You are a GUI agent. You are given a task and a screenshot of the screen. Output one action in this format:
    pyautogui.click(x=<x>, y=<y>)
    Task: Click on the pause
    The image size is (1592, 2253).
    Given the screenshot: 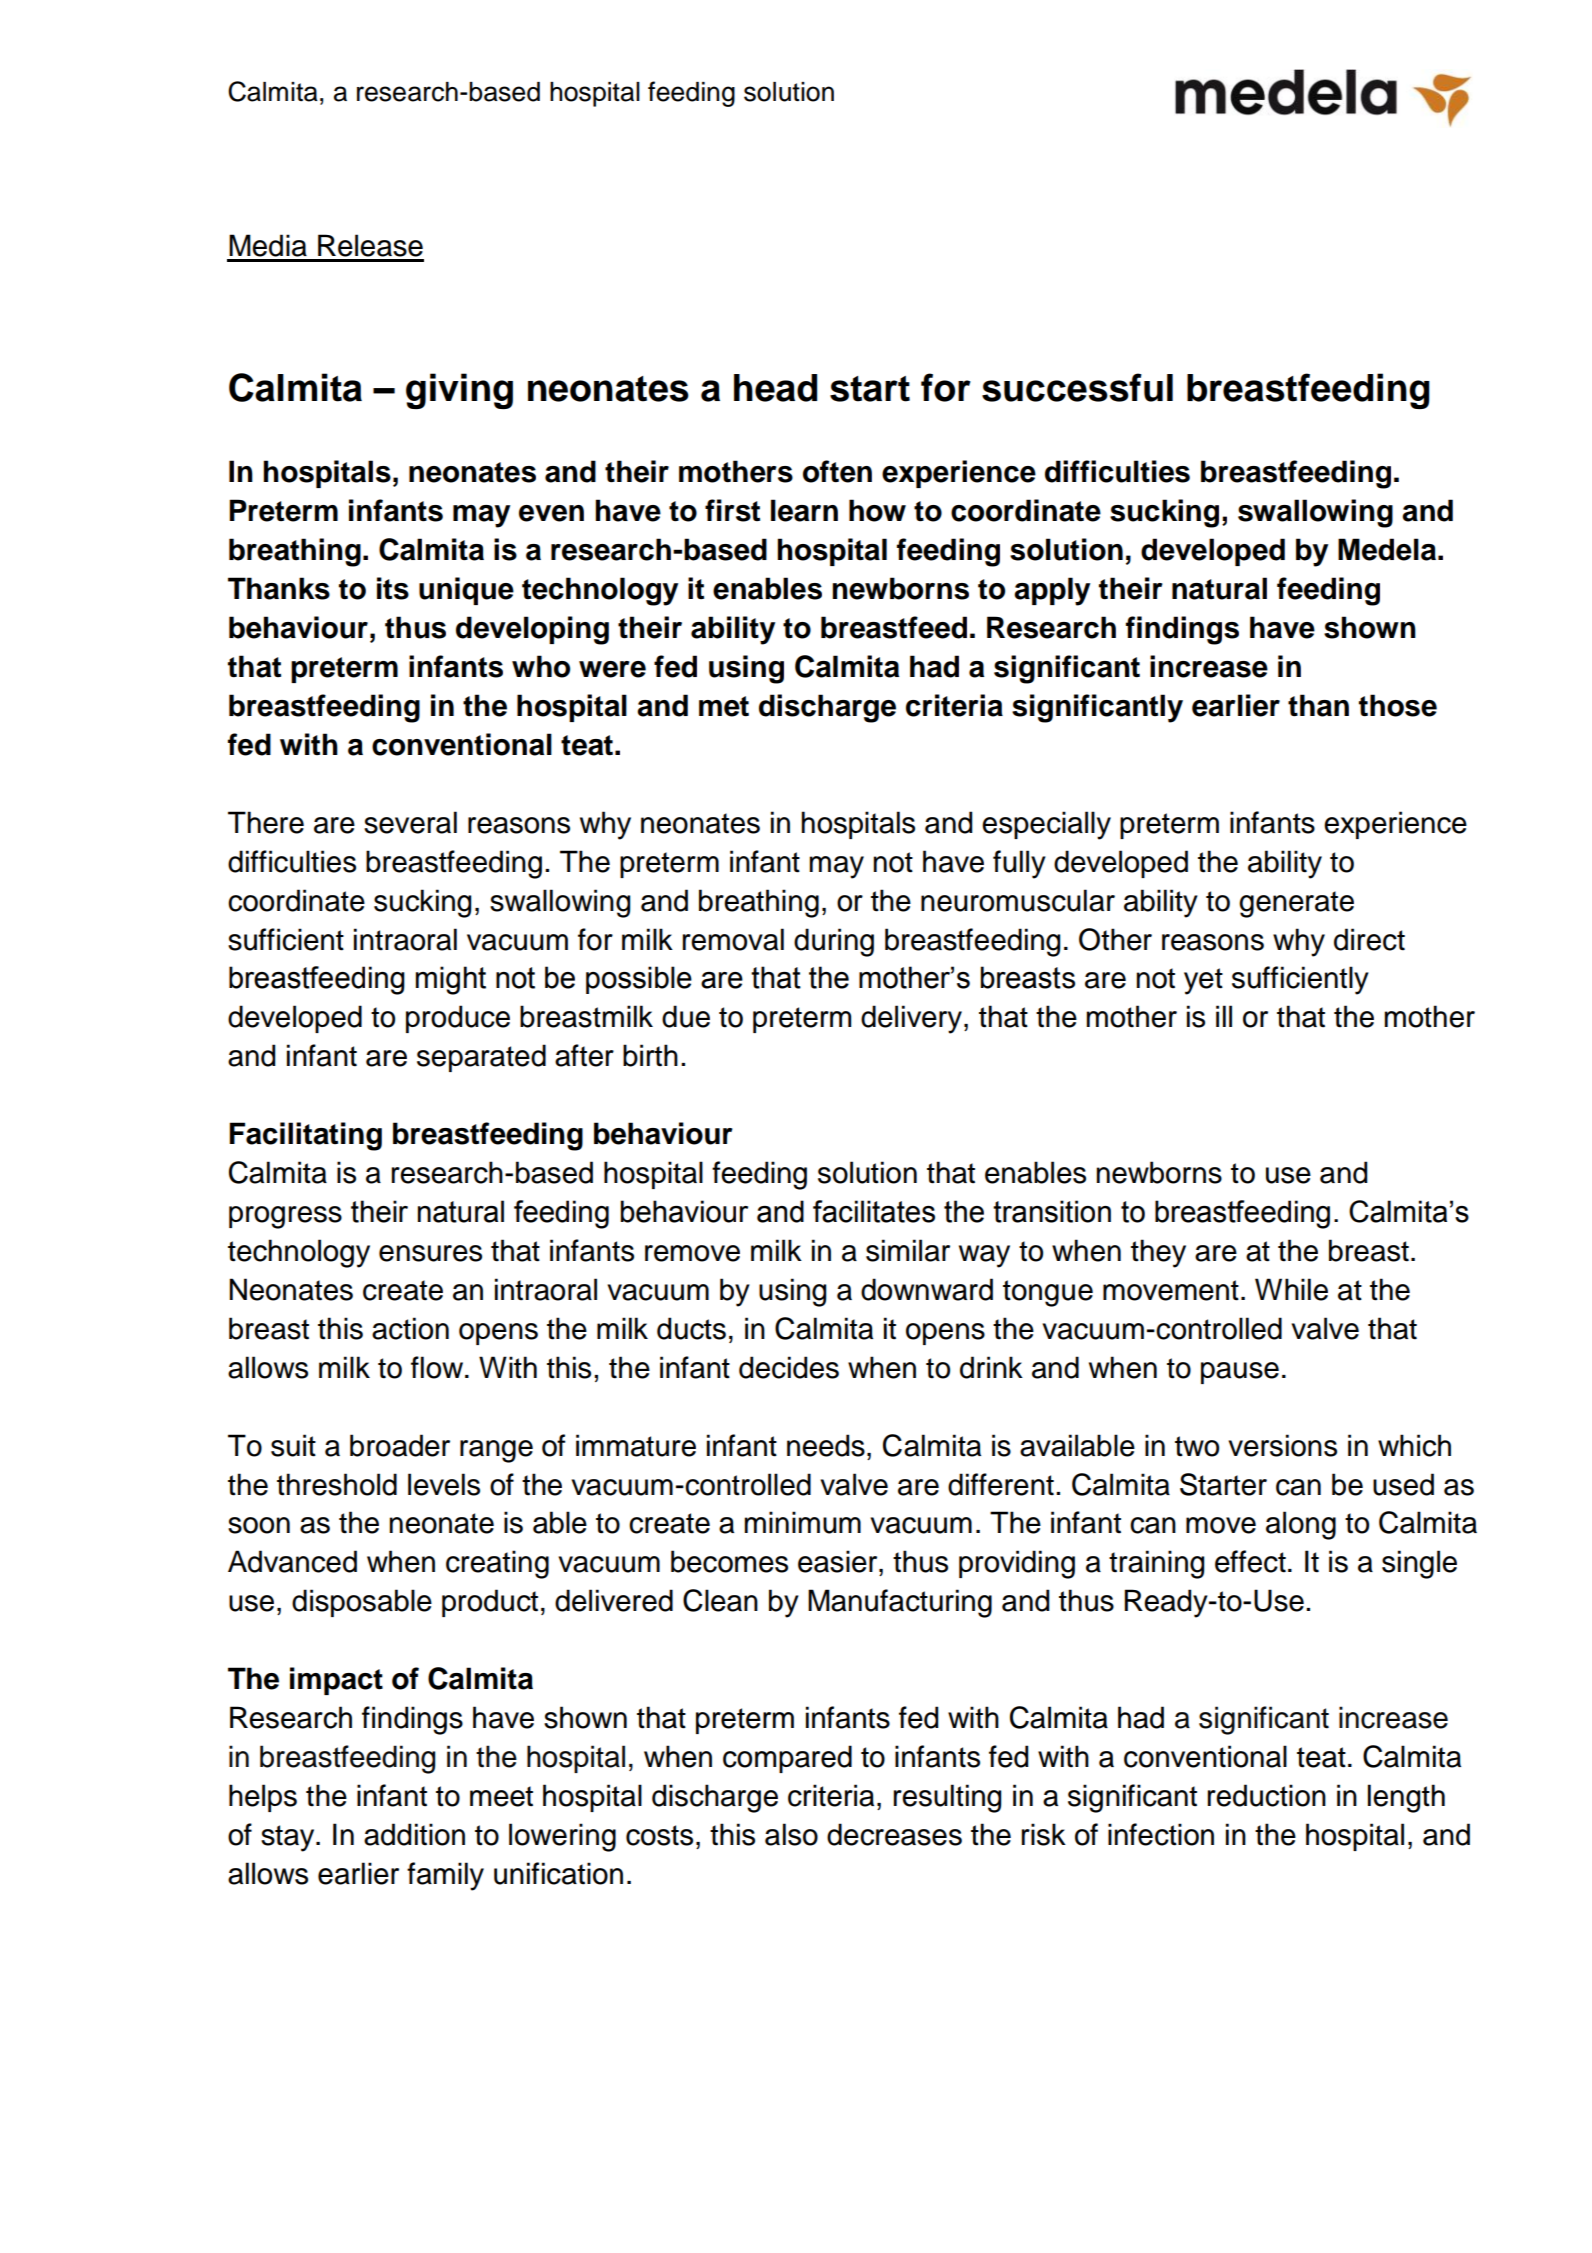 What is the action you would take?
    pyautogui.click(x=1240, y=1373)
